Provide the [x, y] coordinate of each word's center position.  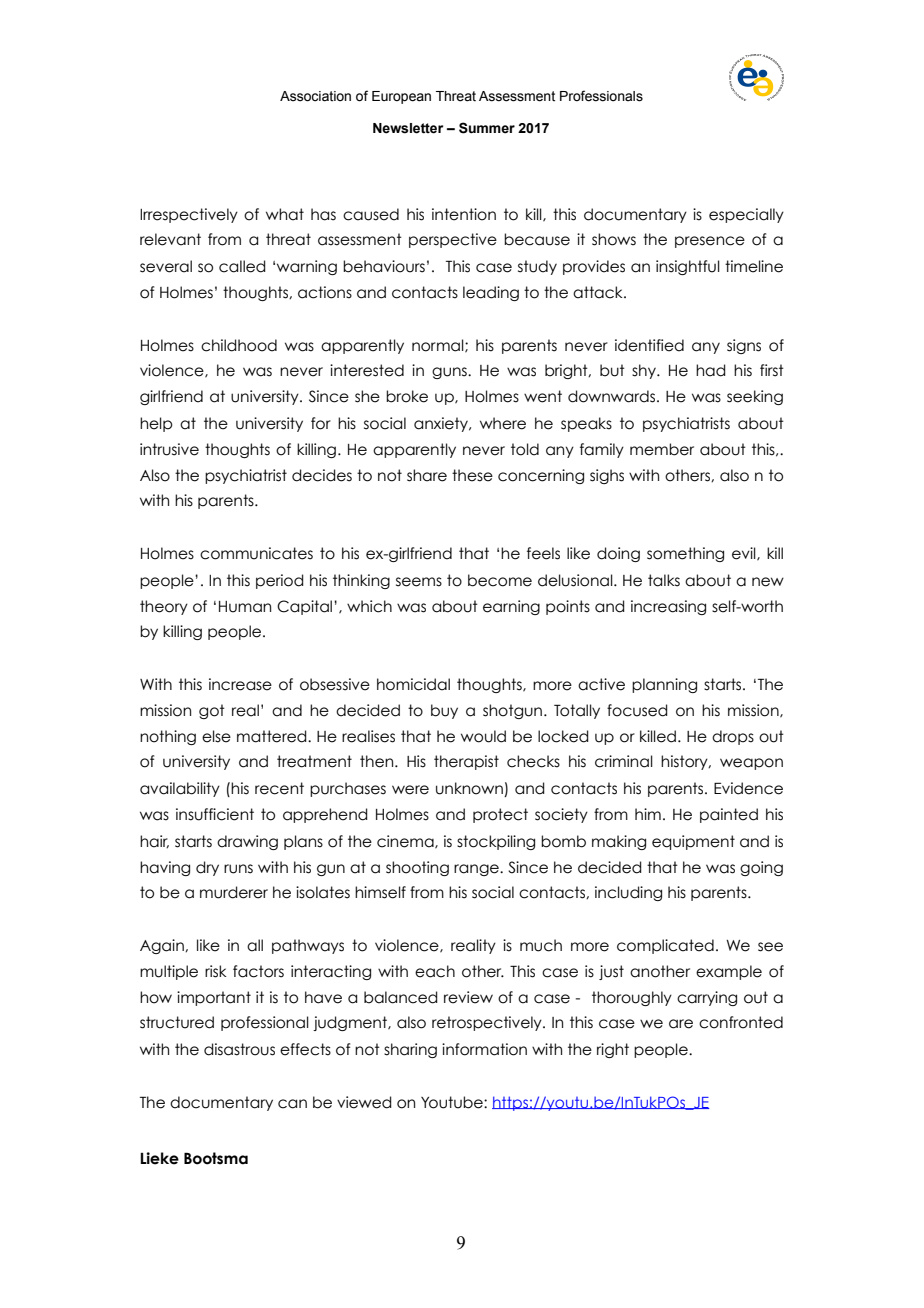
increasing [668, 607]
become [500, 580]
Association [315, 96]
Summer [487, 128]
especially [746, 215]
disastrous [239, 1049]
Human [245, 607]
